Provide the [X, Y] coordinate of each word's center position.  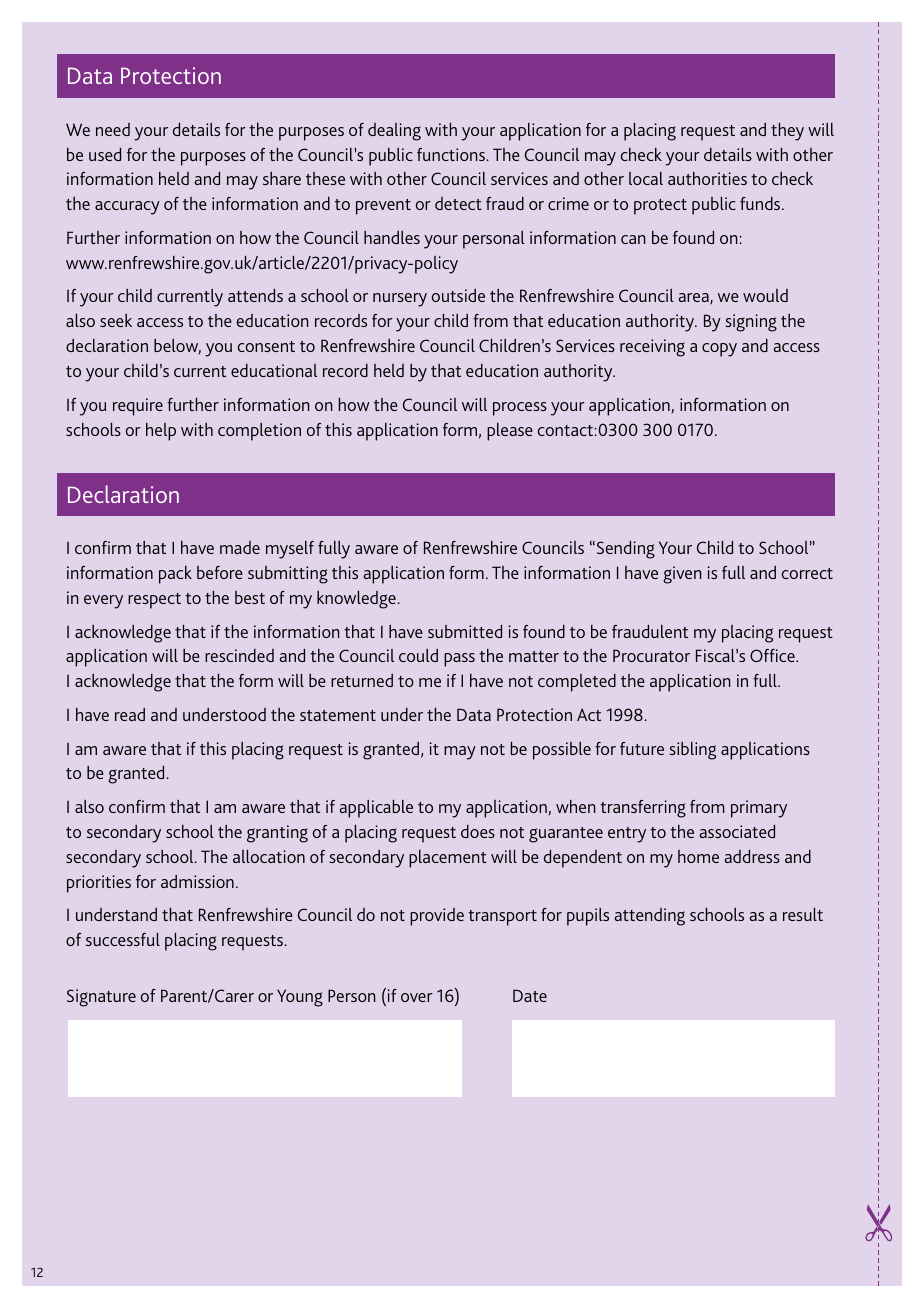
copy [719, 350]
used [105, 154]
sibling [692, 751]
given [682, 575]
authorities [707, 178]
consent [266, 346]
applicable [376, 809]
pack [175, 575]
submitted [465, 631]
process [520, 409]
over [417, 997]
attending [649, 917]
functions [452, 154]
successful [123, 939]
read [130, 714]
